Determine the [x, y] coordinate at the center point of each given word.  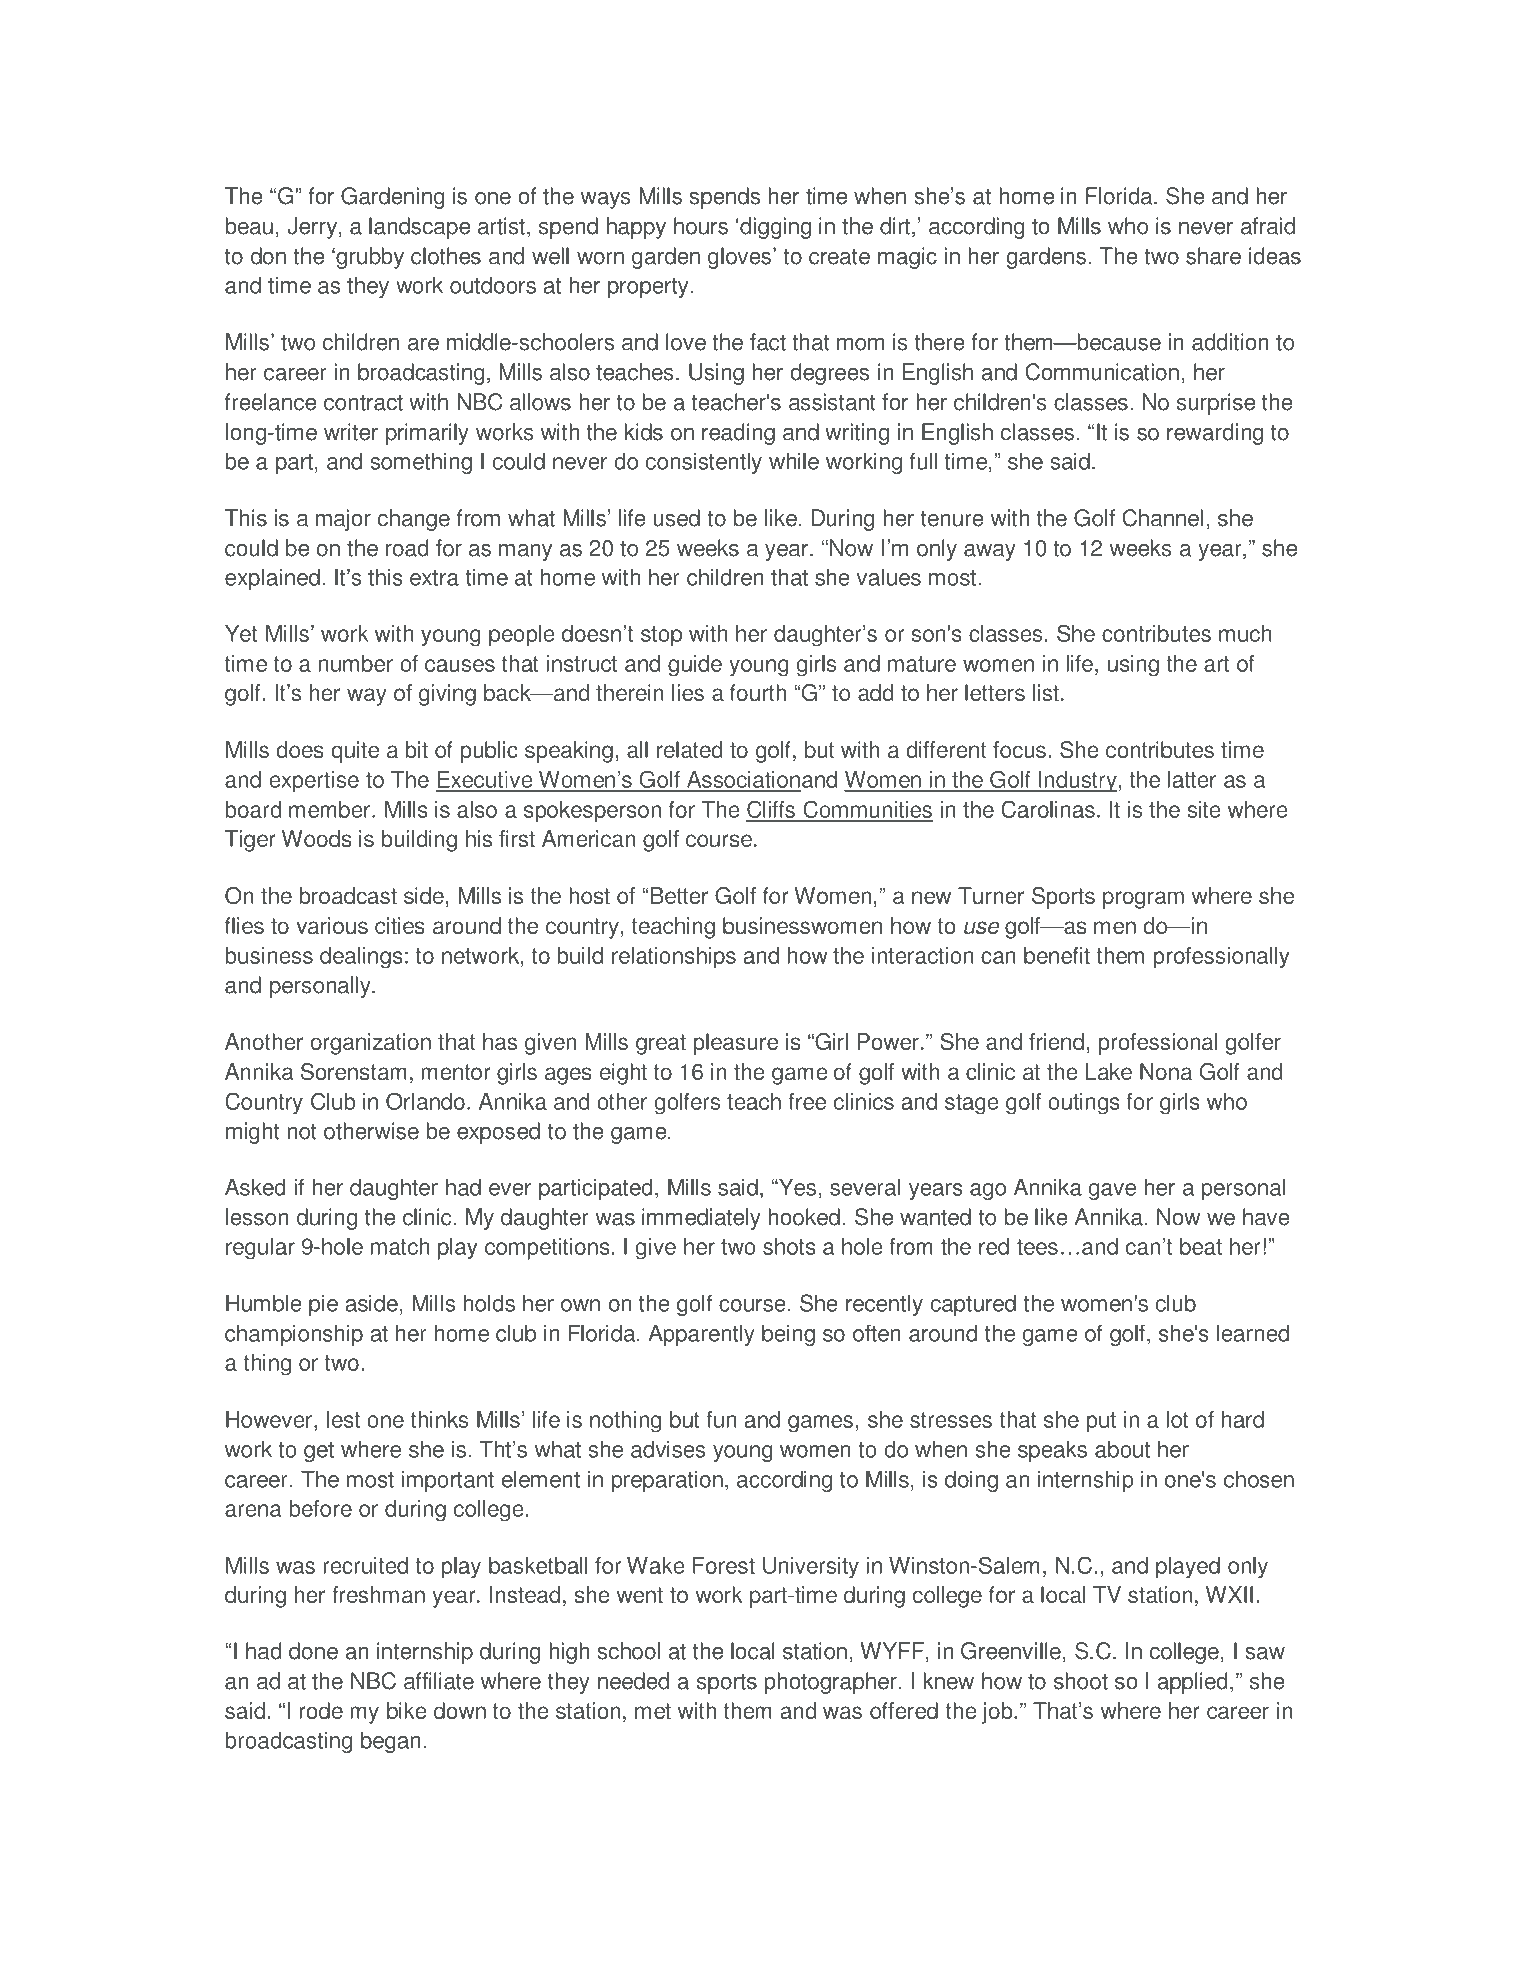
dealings [361, 958]
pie [323, 1305]
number [356, 663]
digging [774, 228]
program [1143, 900]
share [1213, 256]
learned [1253, 1333]
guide [695, 666]
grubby [369, 258]
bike [407, 1710]
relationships [674, 958]
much [1245, 633]
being [788, 1335]
